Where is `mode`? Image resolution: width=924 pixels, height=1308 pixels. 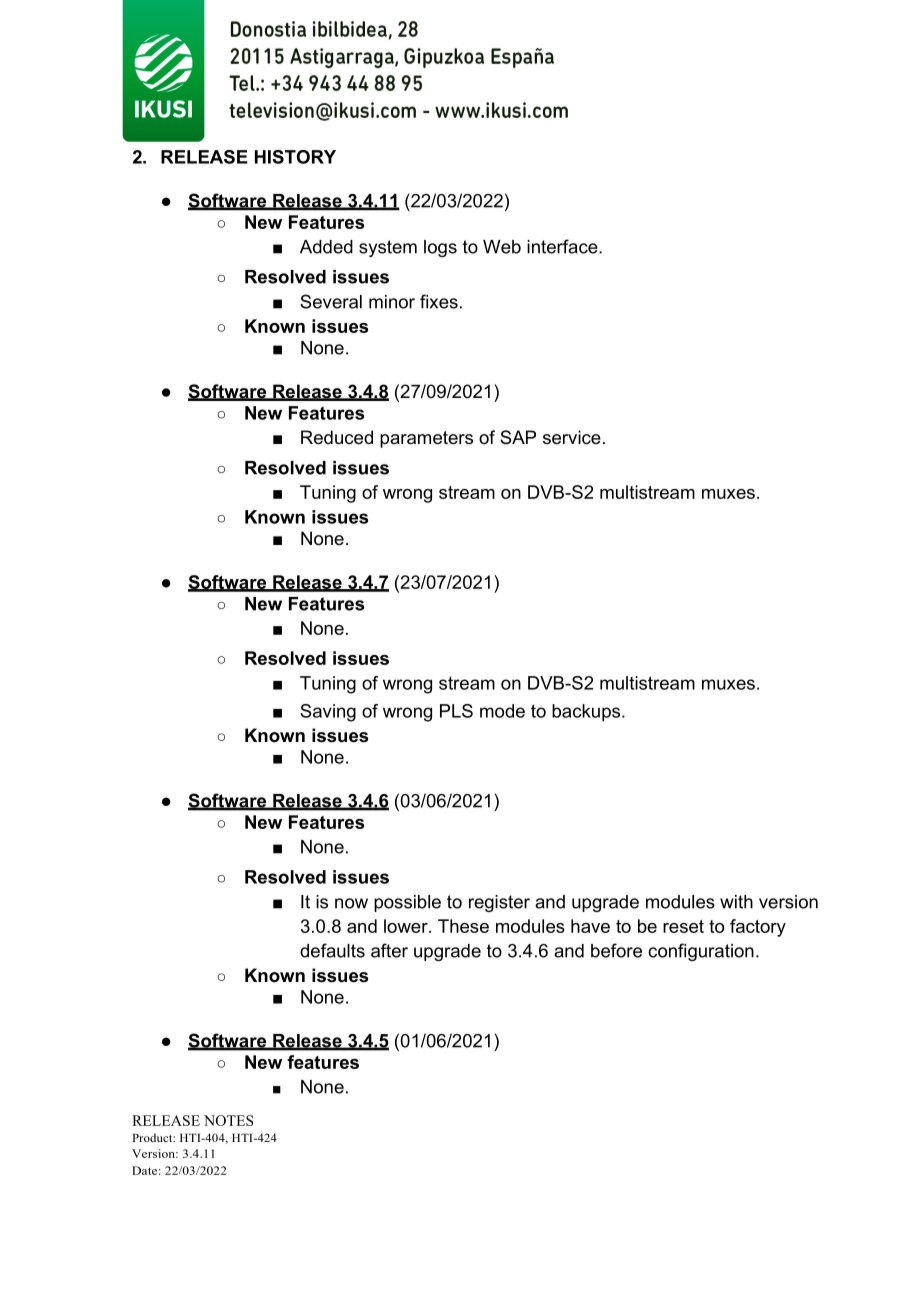
mode is located at coordinates (502, 711).
